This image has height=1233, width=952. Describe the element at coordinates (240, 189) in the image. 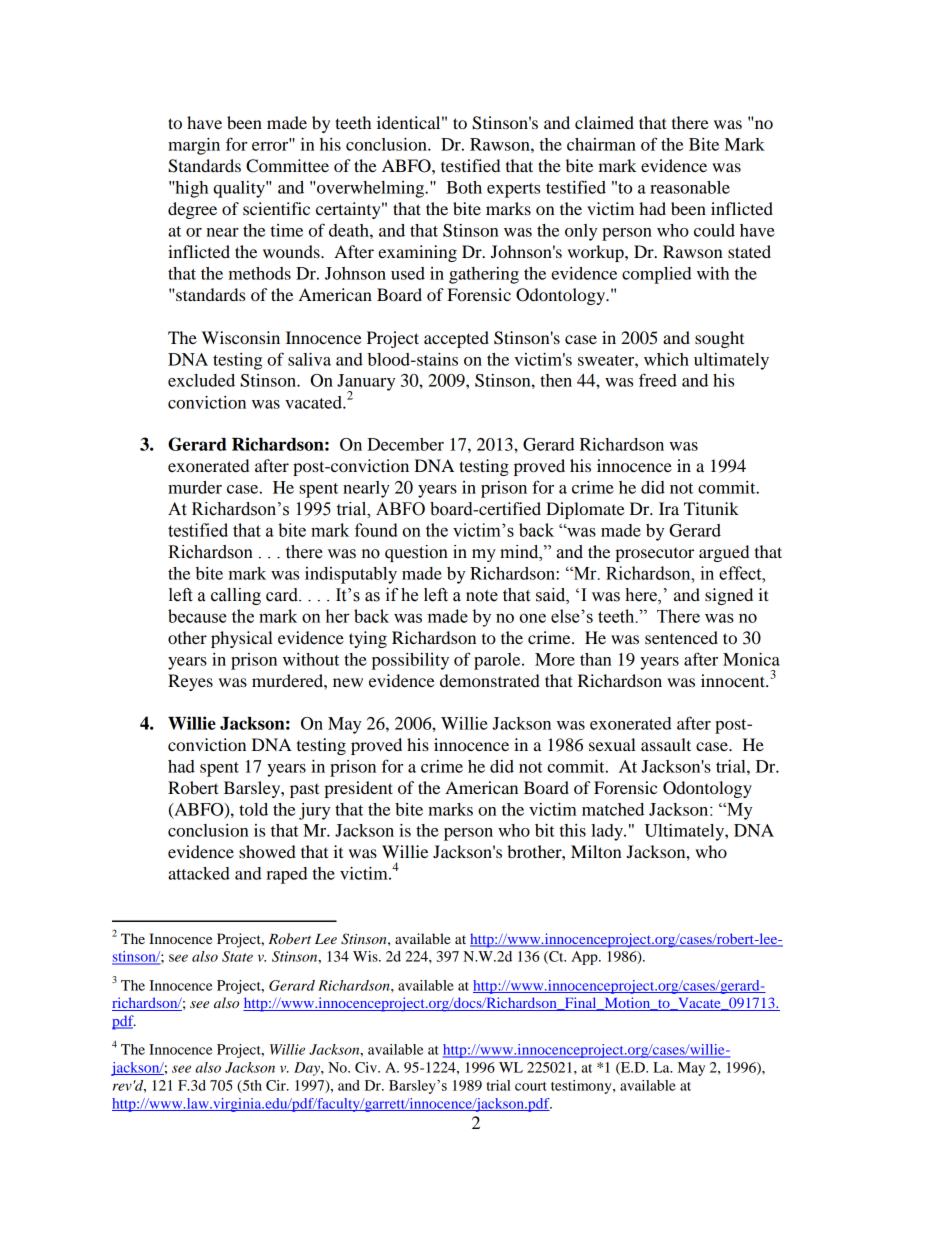

I see `quality` at that location.
